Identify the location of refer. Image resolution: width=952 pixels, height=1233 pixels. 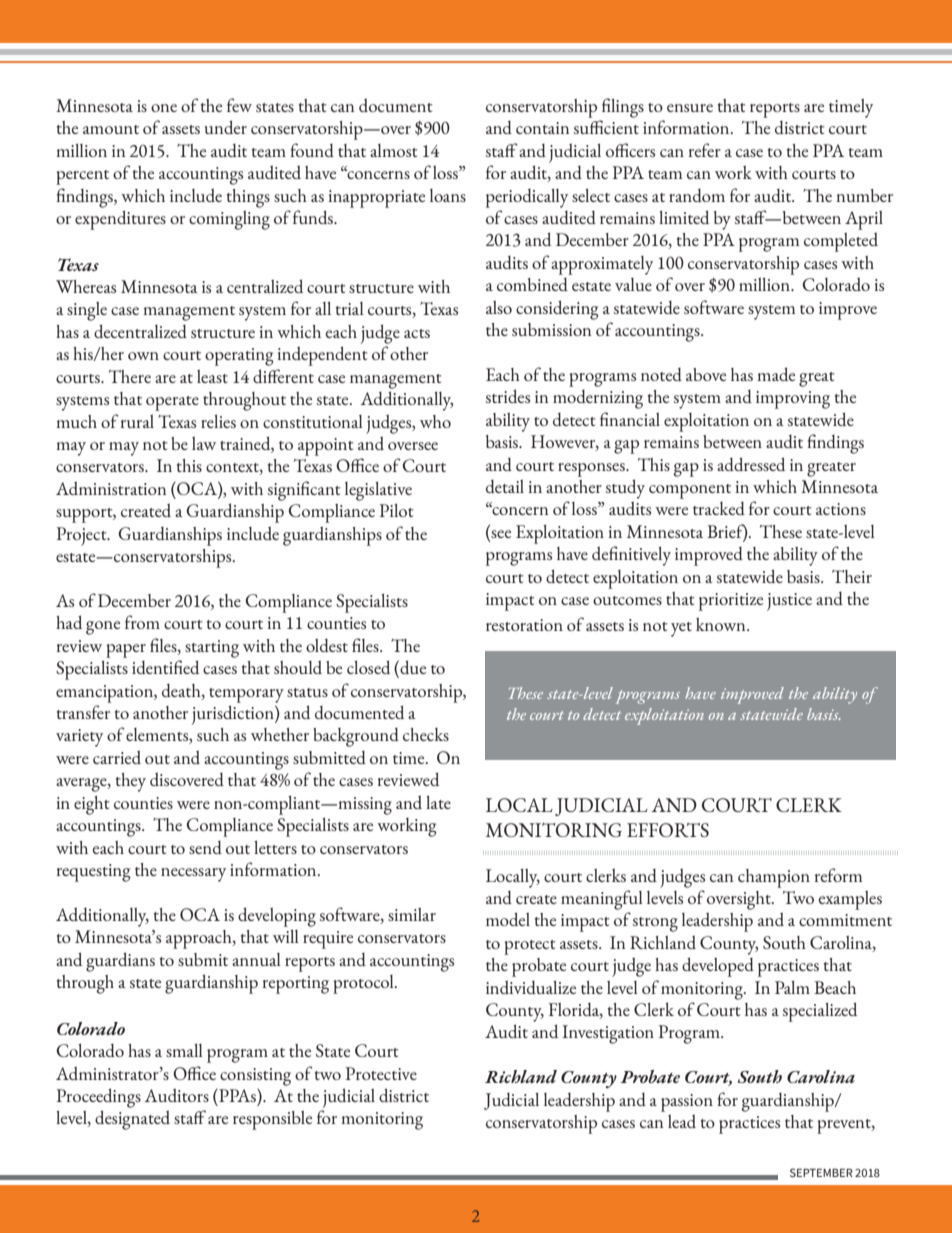
(705, 150).
